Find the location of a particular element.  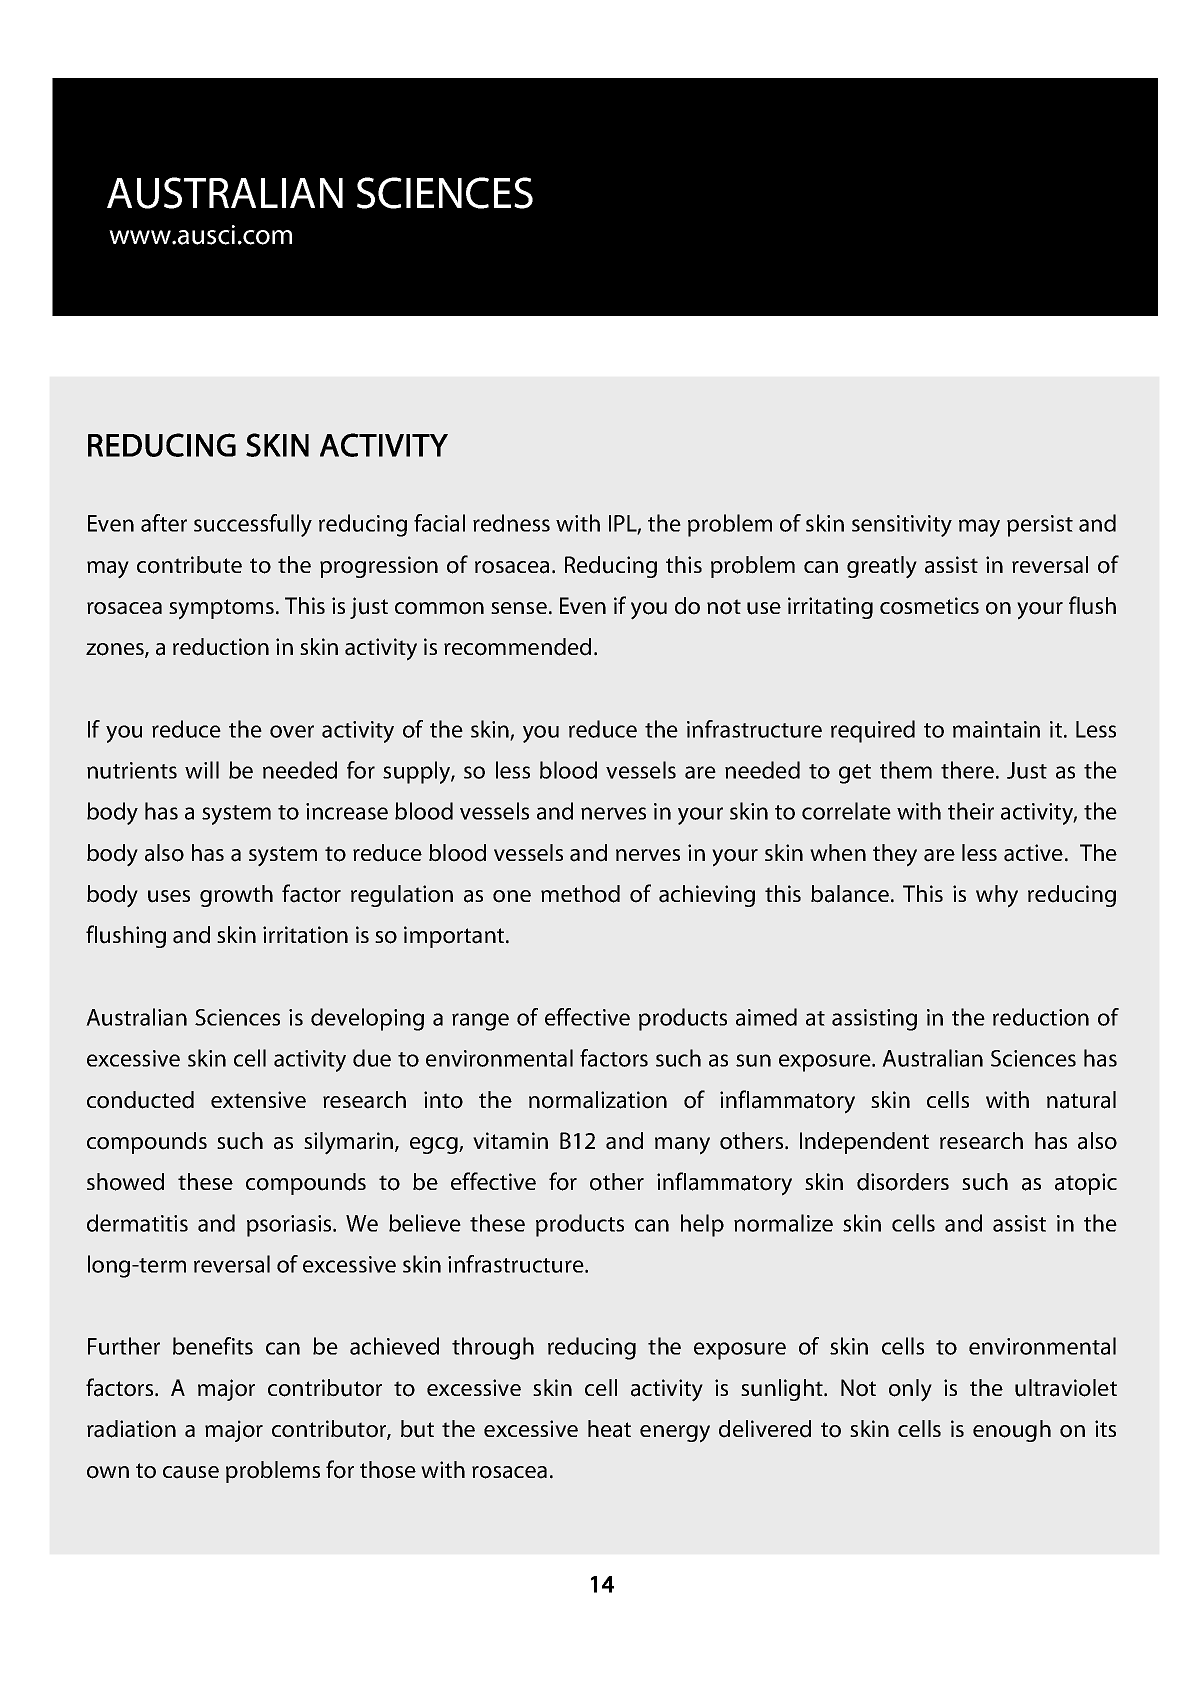

redness is located at coordinates (511, 523).
